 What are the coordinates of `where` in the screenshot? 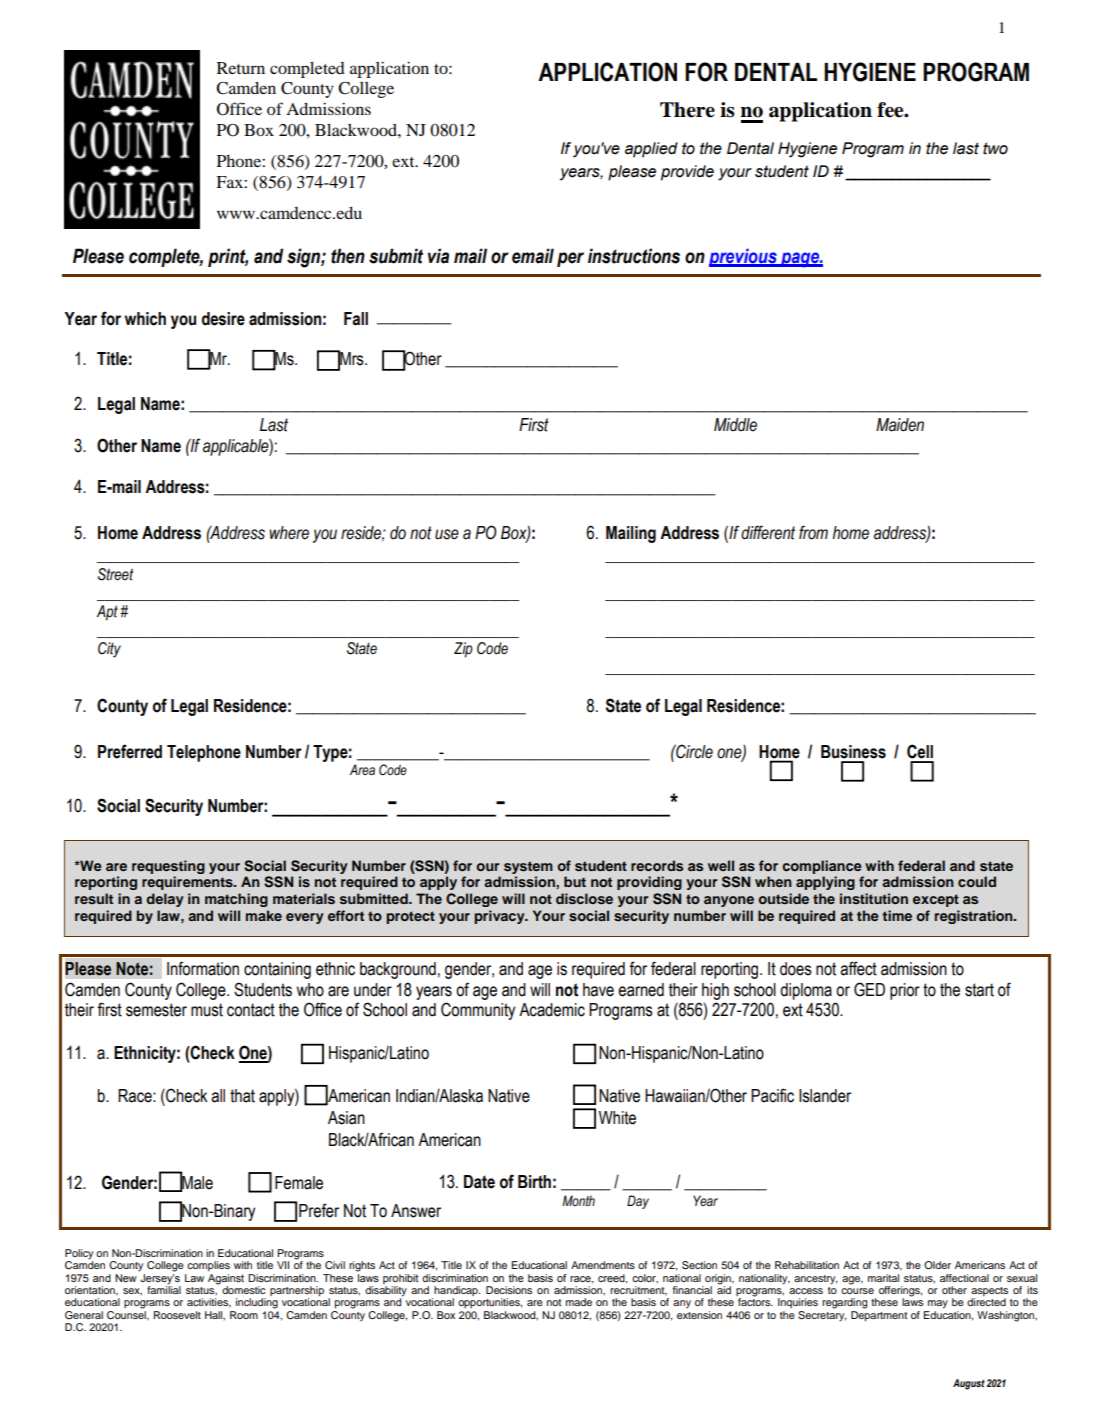 It's located at (289, 533).
